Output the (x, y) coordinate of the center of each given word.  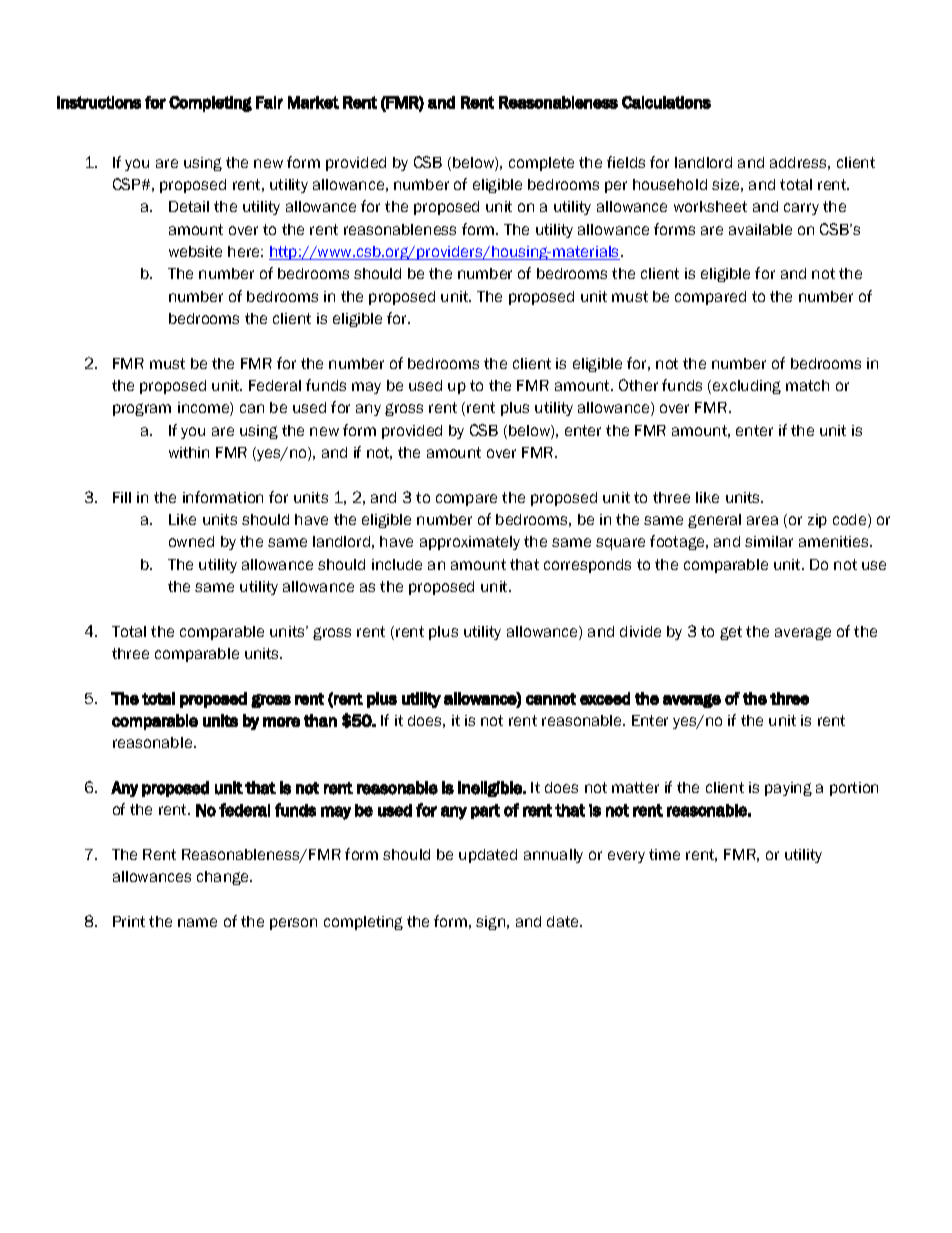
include (397, 564)
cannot (551, 699)
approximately (470, 543)
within (189, 452)
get (731, 633)
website (195, 251)
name (197, 922)
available (760, 229)
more (281, 722)
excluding (747, 387)
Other (638, 385)
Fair (269, 102)
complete (541, 164)
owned (191, 541)
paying (788, 789)
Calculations (666, 102)
